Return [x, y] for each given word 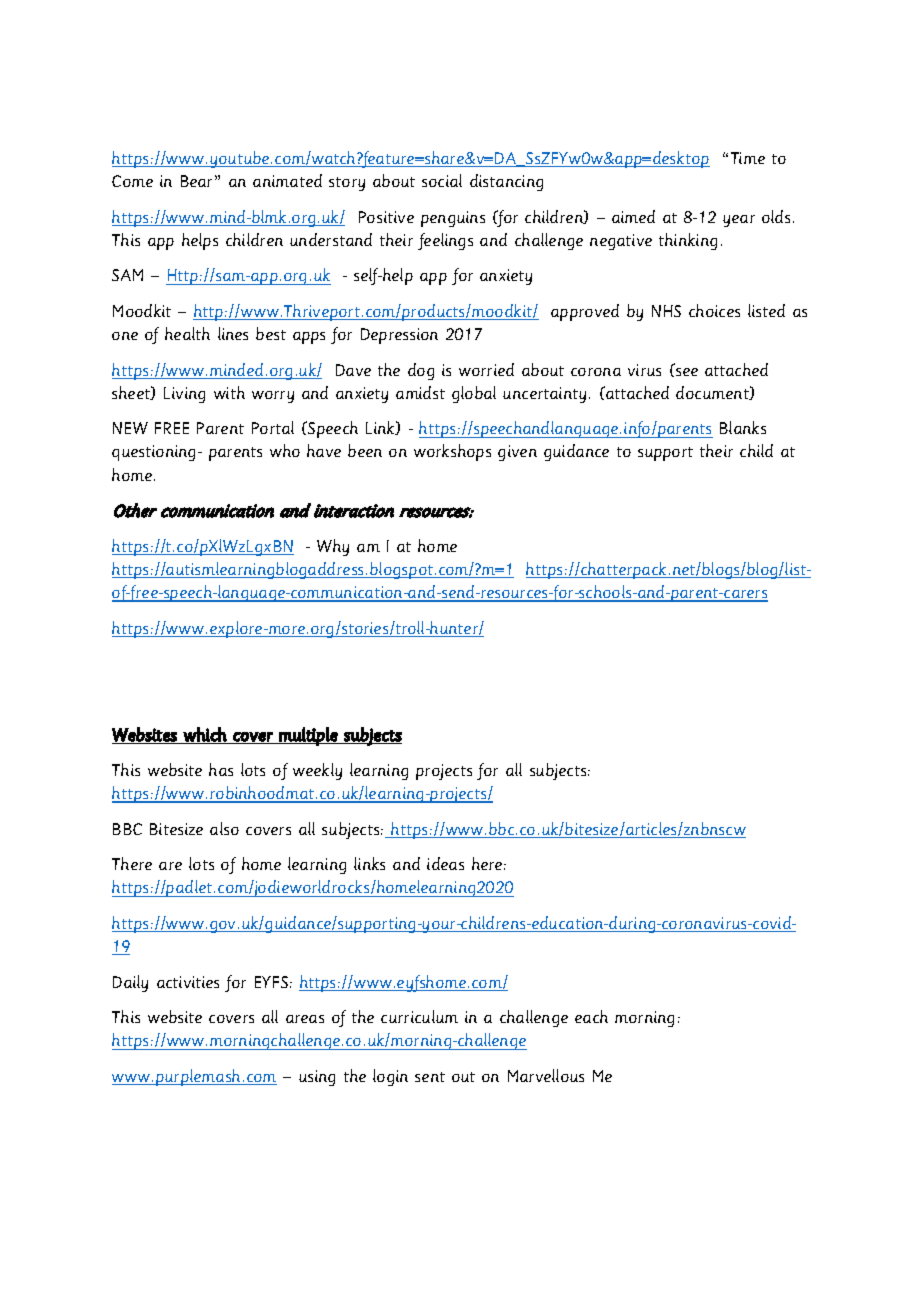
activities [188, 982]
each [591, 1016]
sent [430, 1077]
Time [748, 158]
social [442, 180]
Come [132, 181]
